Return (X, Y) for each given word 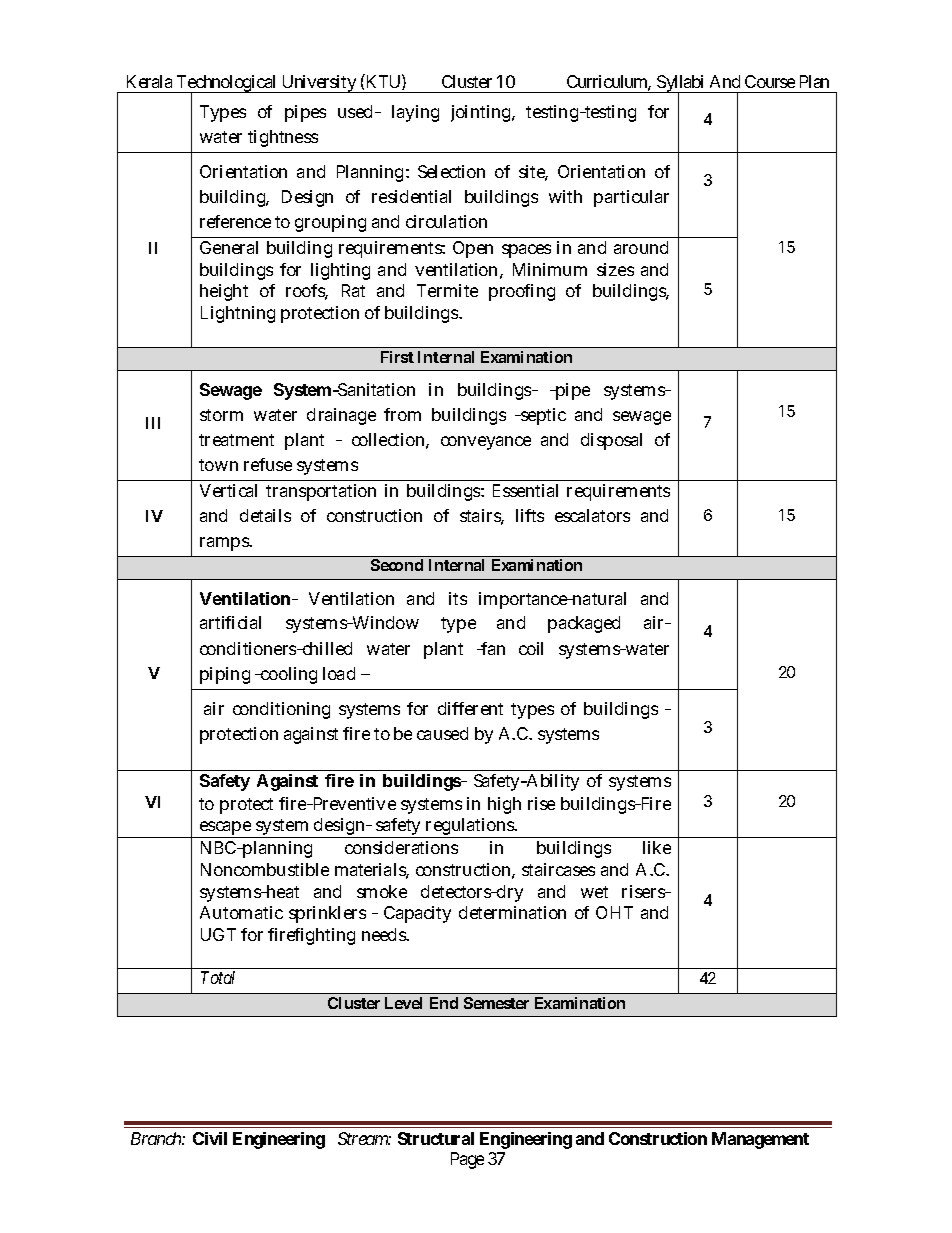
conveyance (486, 443)
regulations (471, 828)
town (218, 465)
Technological (226, 84)
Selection (451, 171)
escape (225, 829)
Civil (210, 1138)
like (657, 847)
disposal (611, 441)
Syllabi (681, 84)
